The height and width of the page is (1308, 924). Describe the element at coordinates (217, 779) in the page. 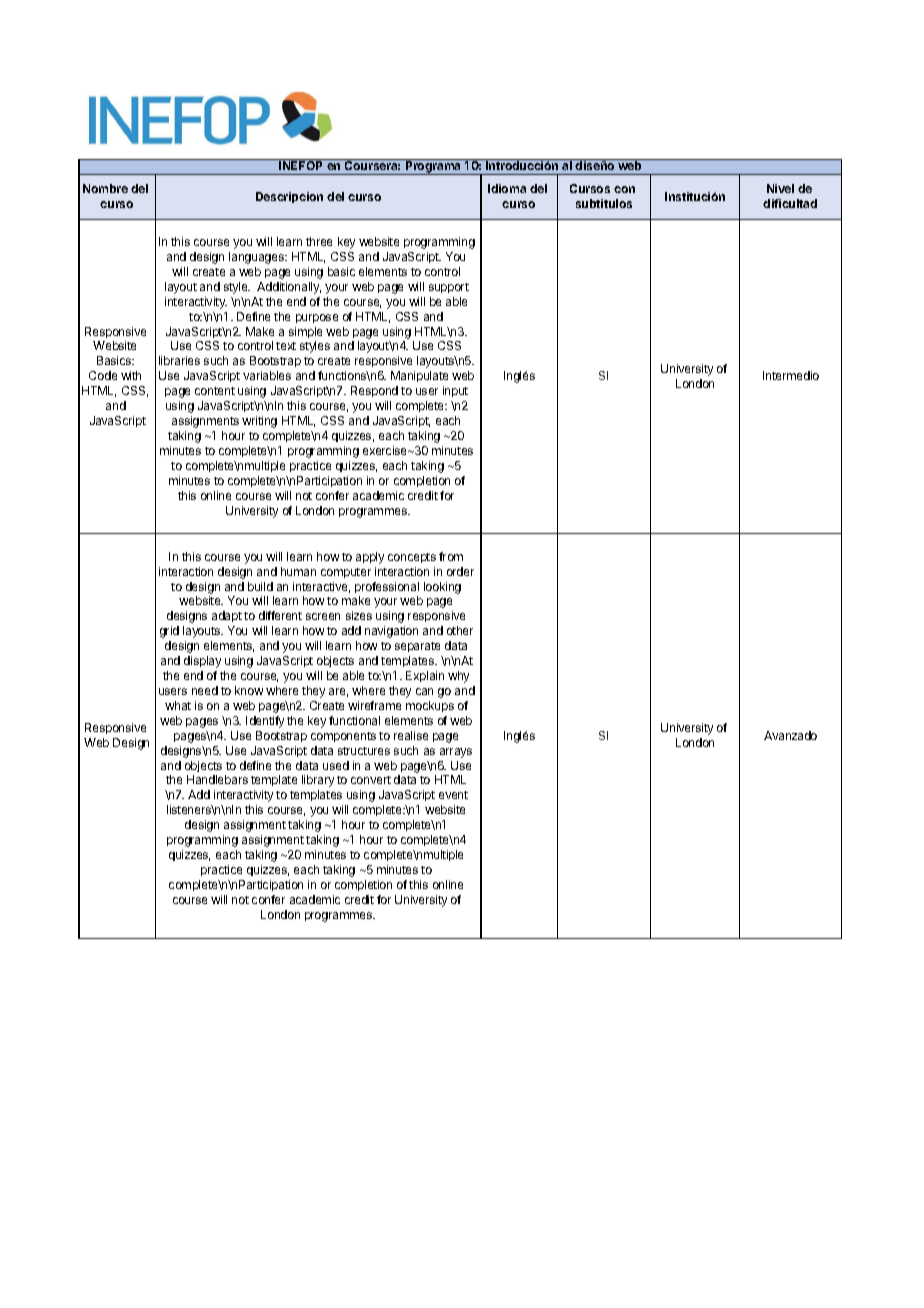

I see `Handlebars` at that location.
